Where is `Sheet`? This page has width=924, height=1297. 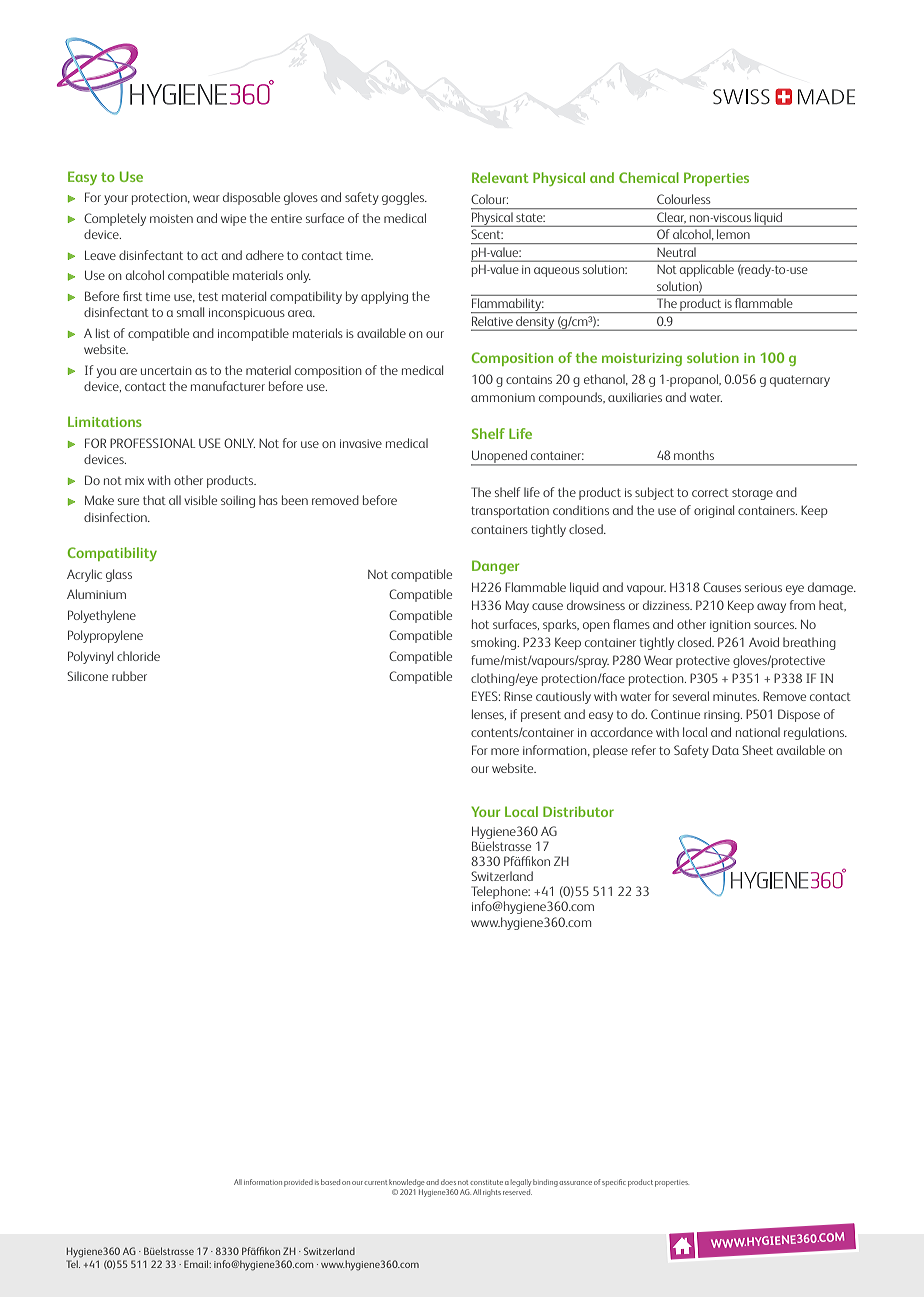
Sheet is located at coordinates (757, 750).
